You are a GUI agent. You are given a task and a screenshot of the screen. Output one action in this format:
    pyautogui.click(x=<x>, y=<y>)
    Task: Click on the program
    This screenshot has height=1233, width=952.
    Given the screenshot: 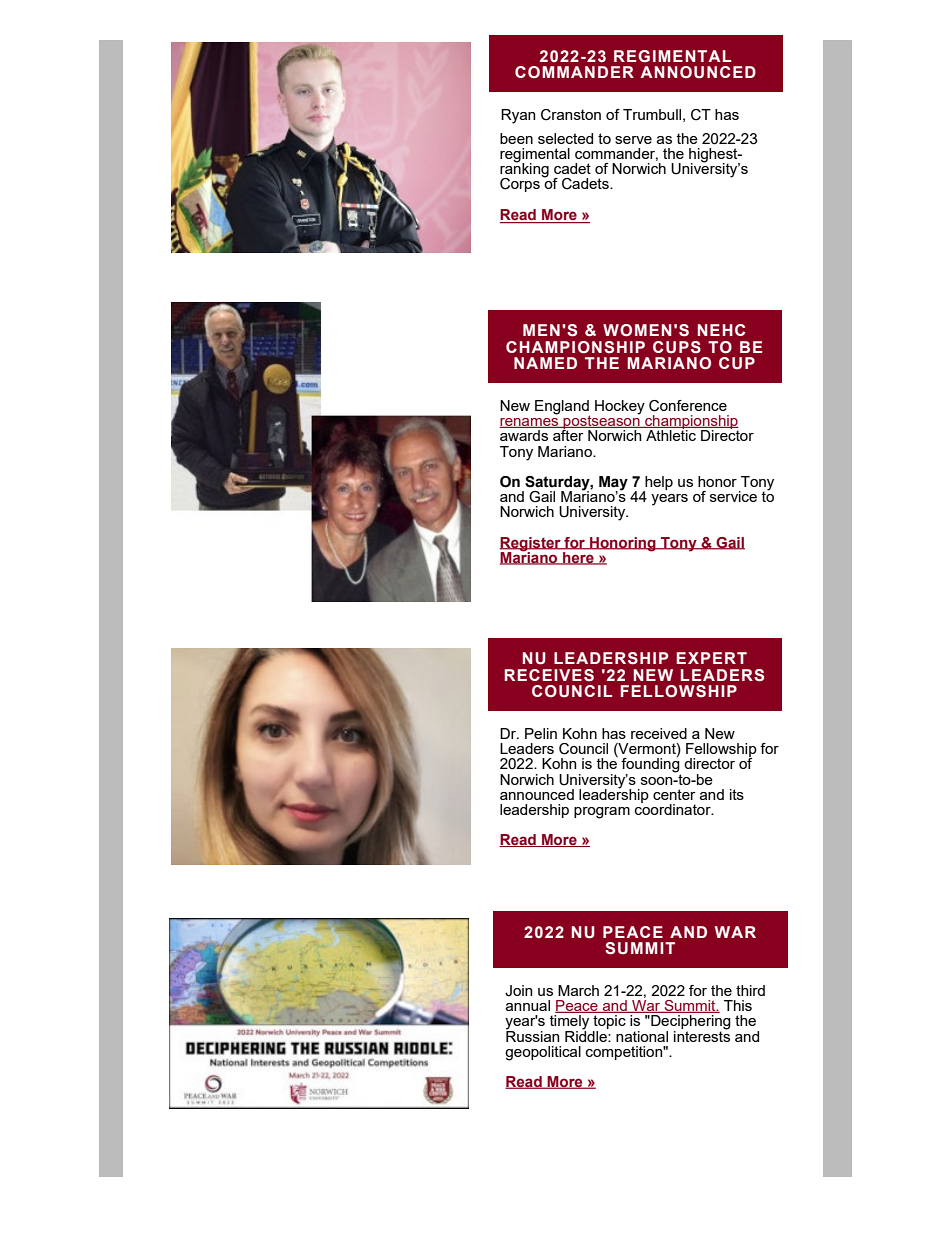 What is the action you would take?
    pyautogui.click(x=602, y=813)
